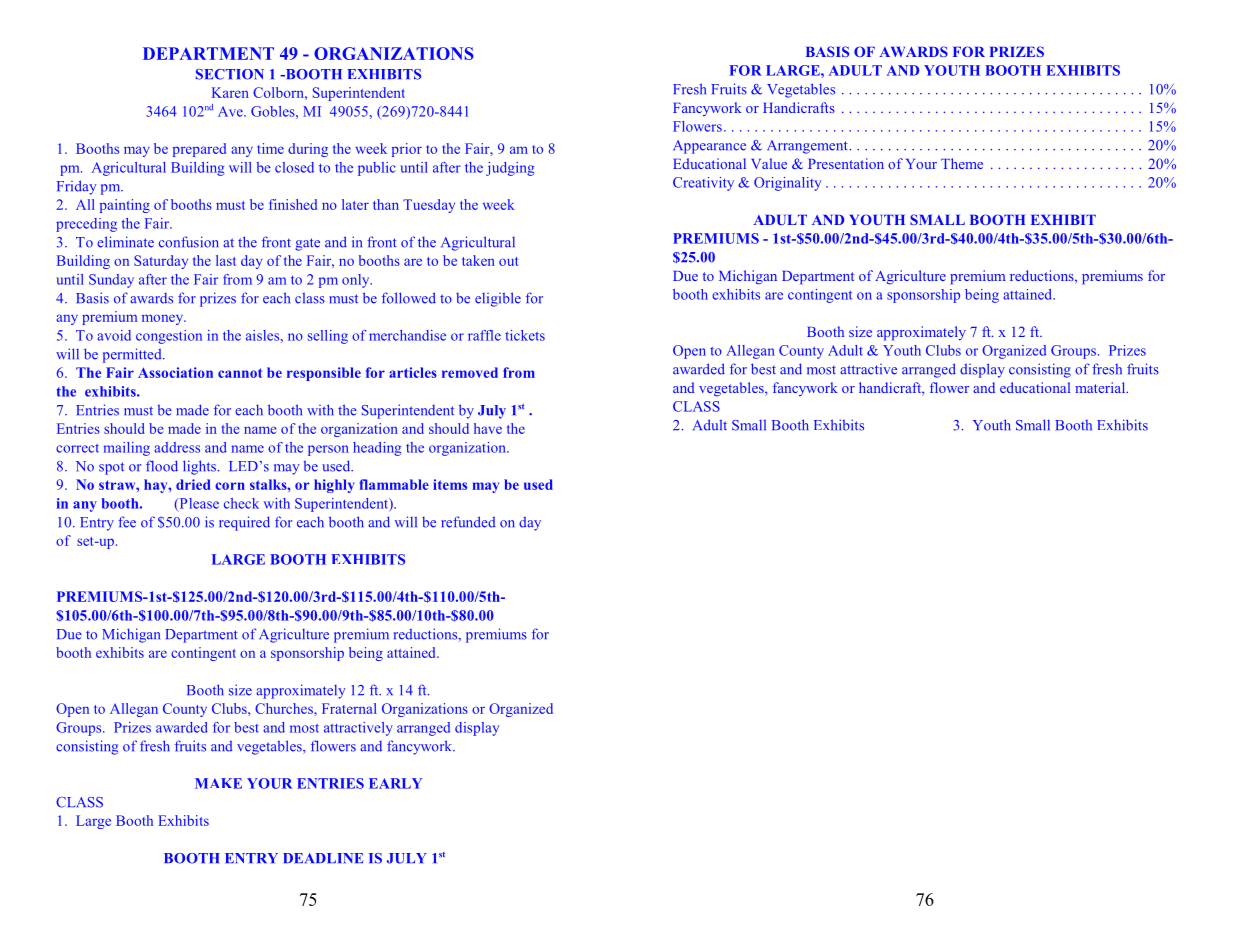  What do you see at coordinates (349, 708) in the screenshot?
I see `Fraternal` at bounding box center [349, 708].
